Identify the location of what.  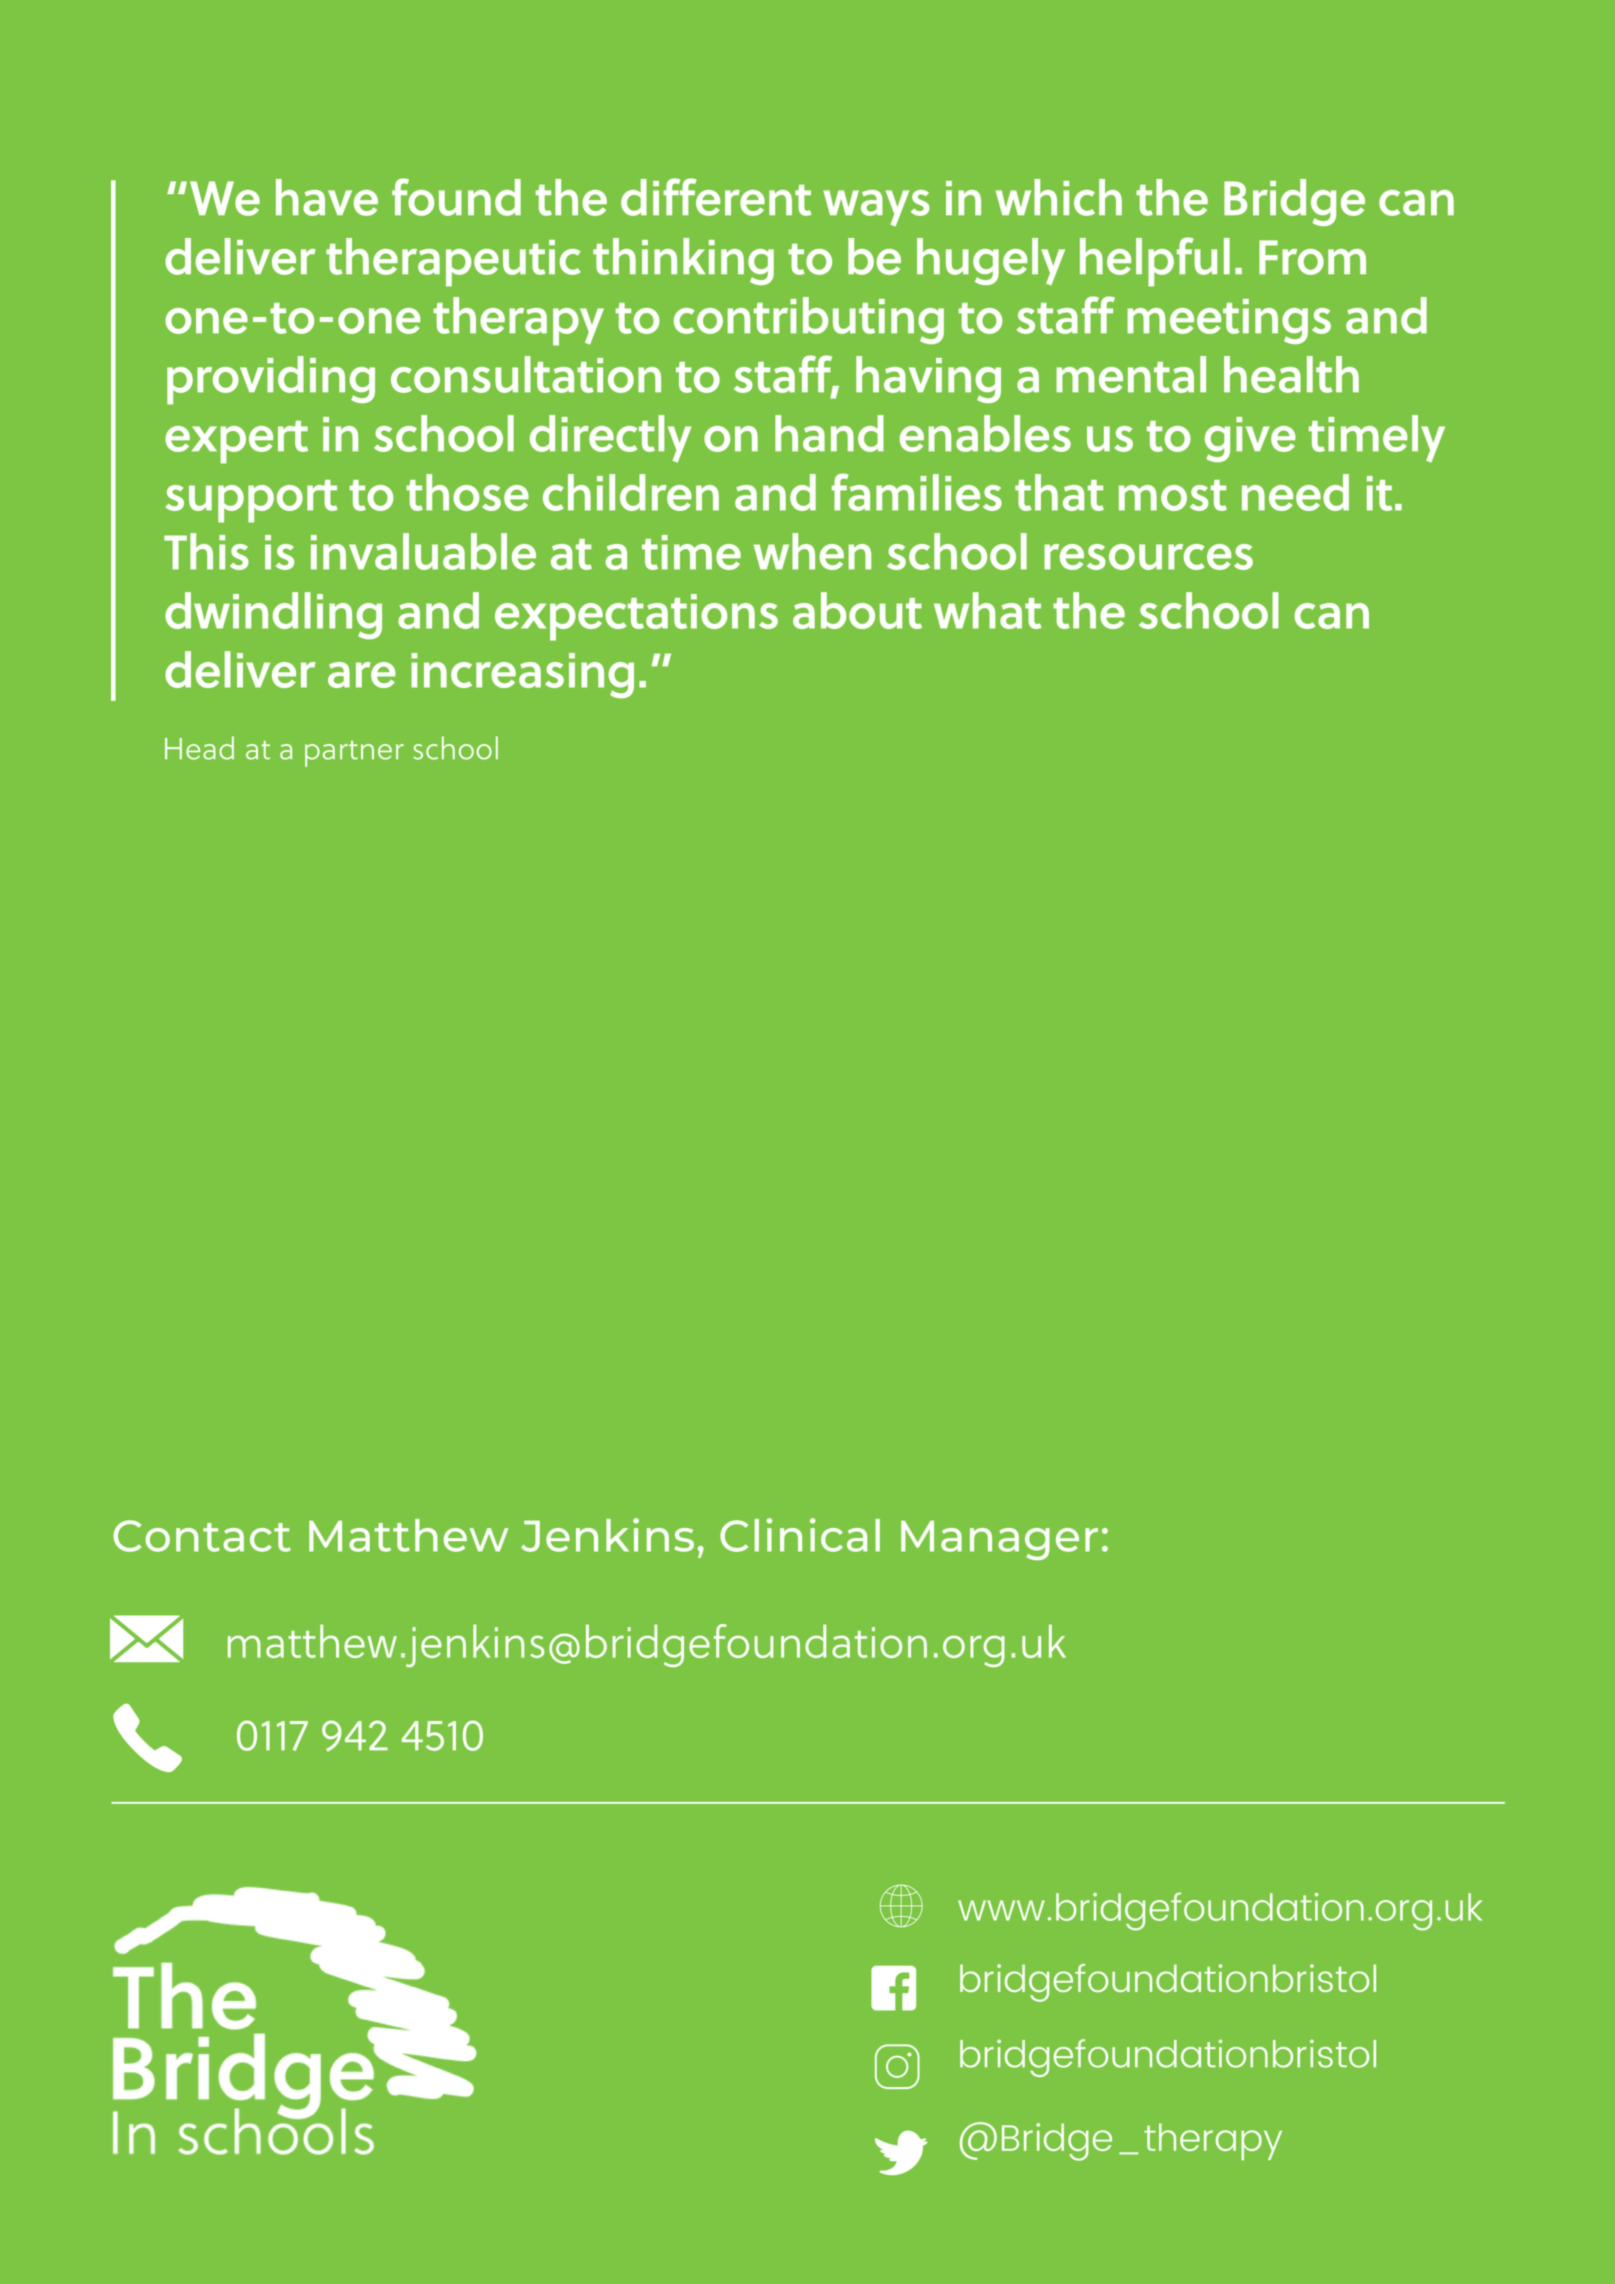
(988, 610).
